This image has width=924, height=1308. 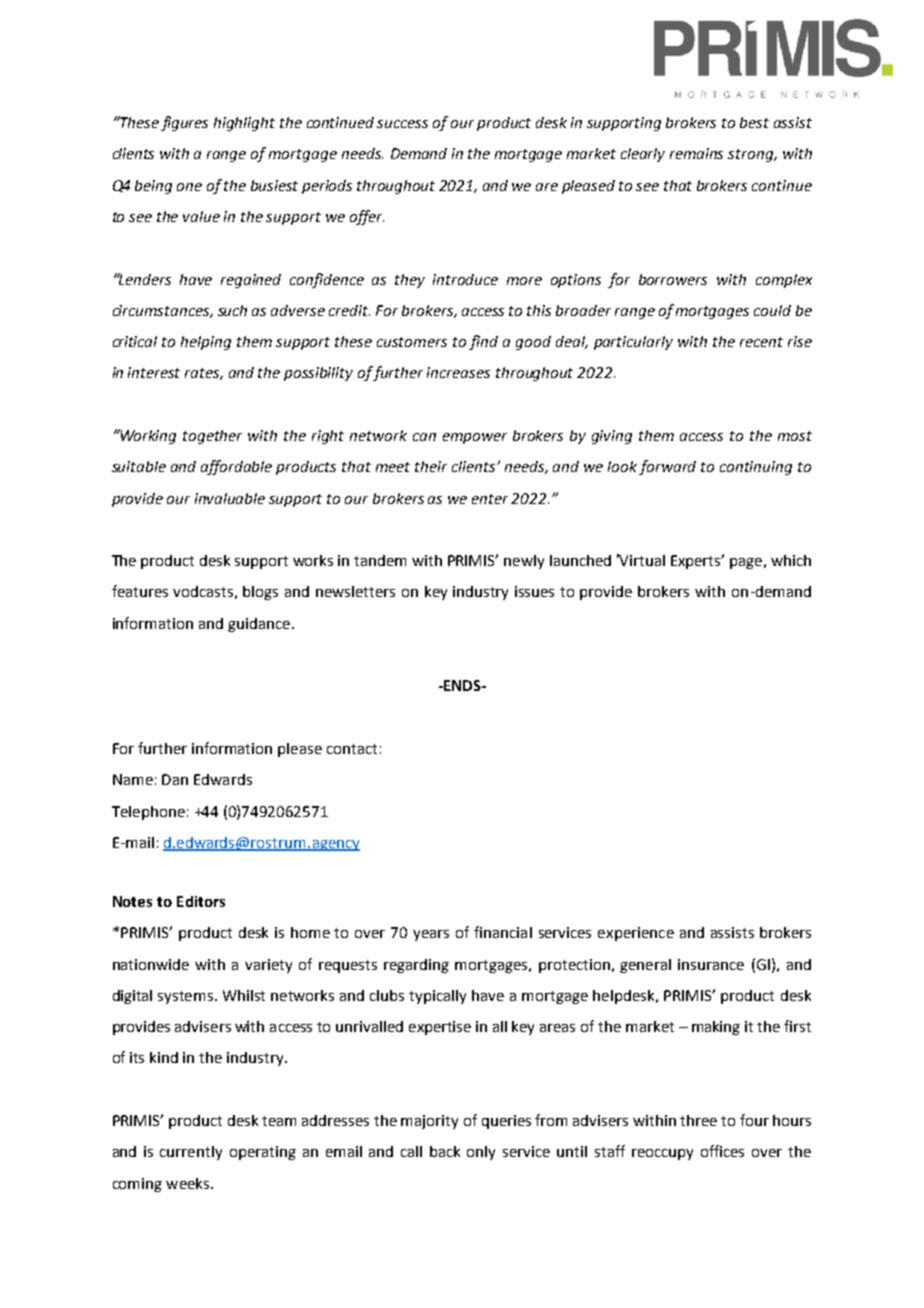 What do you see at coordinates (402, 124) in the image?
I see `success` at bounding box center [402, 124].
